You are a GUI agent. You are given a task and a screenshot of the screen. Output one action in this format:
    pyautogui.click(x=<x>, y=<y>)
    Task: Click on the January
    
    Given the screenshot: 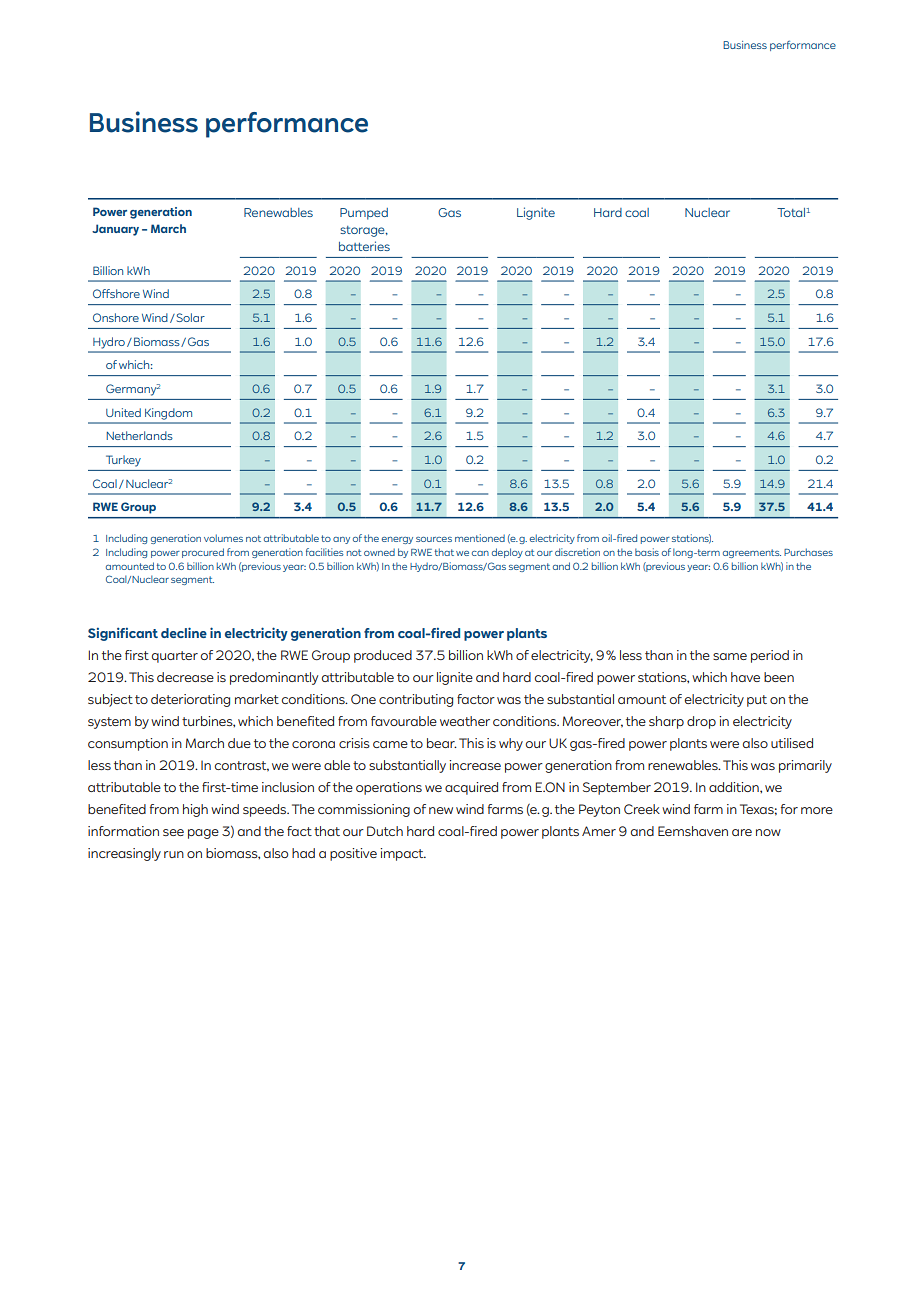 What is the action you would take?
    pyautogui.click(x=115, y=230)
